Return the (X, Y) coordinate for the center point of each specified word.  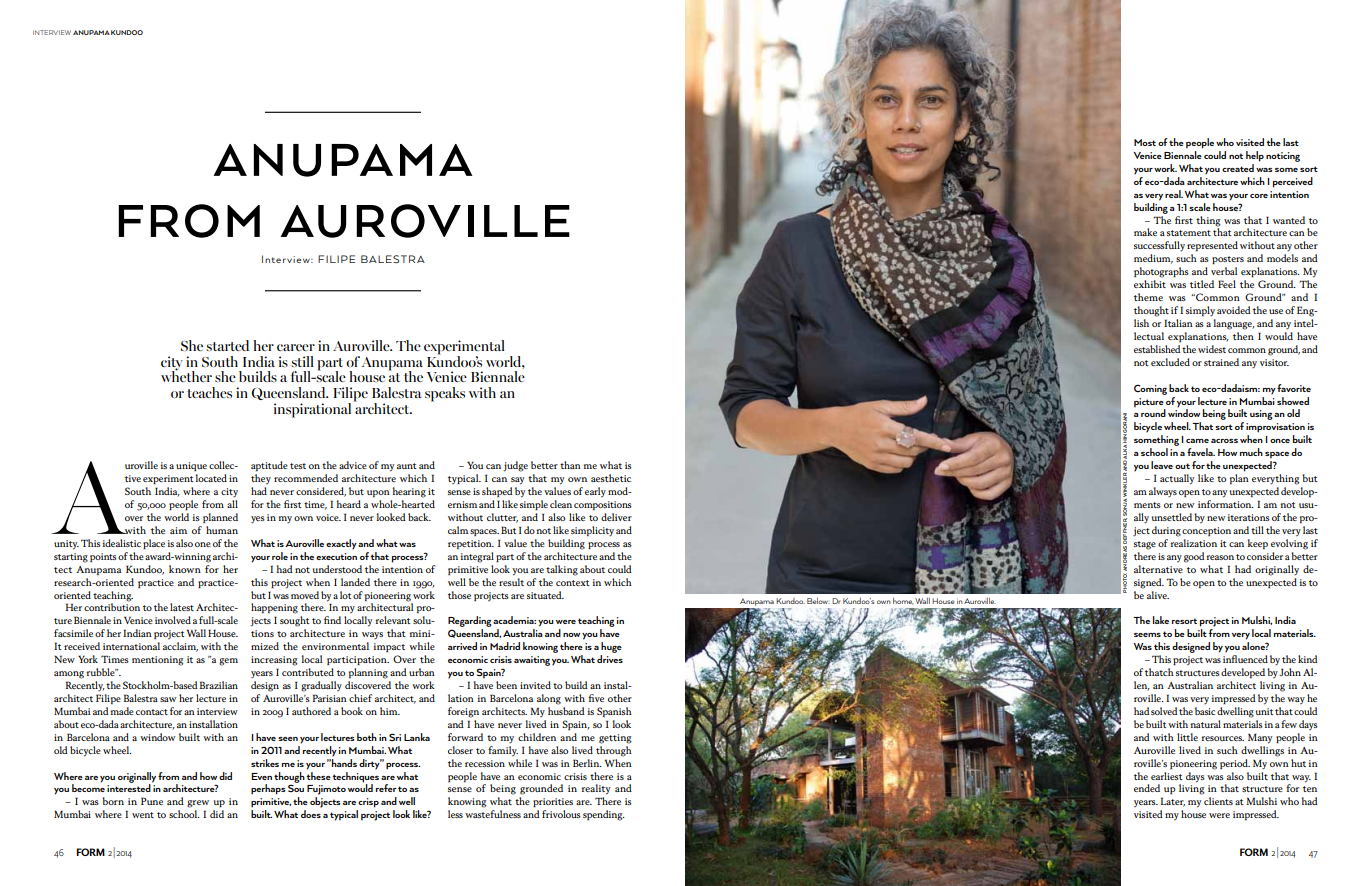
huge (611, 647)
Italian (1178, 323)
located (211, 478)
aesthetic (611, 478)
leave (1162, 465)
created (1238, 168)
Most (1145, 142)
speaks (445, 394)
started (227, 345)
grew (198, 804)
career (296, 347)
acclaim (180, 647)
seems (1147, 635)
